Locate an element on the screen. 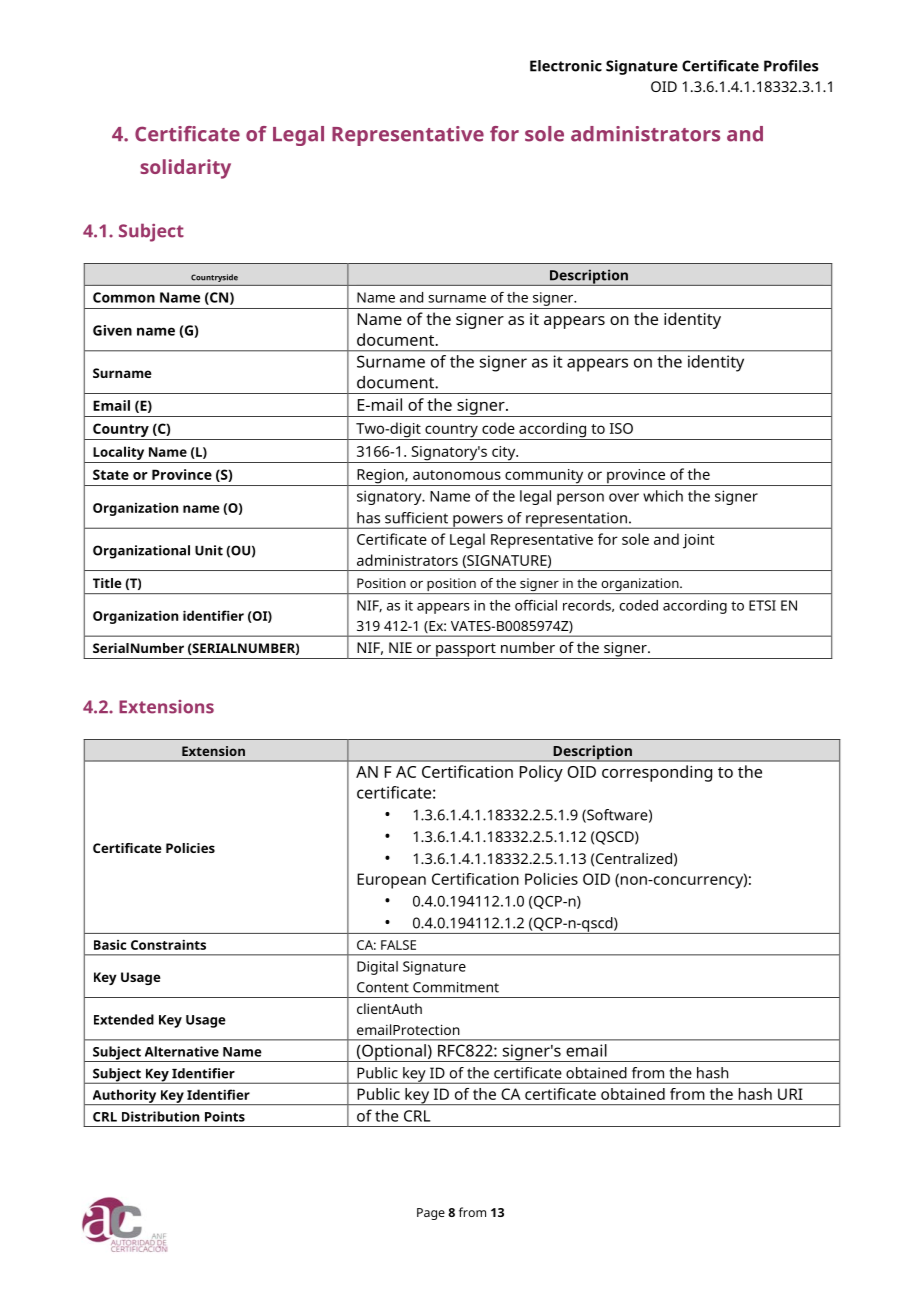  Electronic is located at coordinates (566, 66).
